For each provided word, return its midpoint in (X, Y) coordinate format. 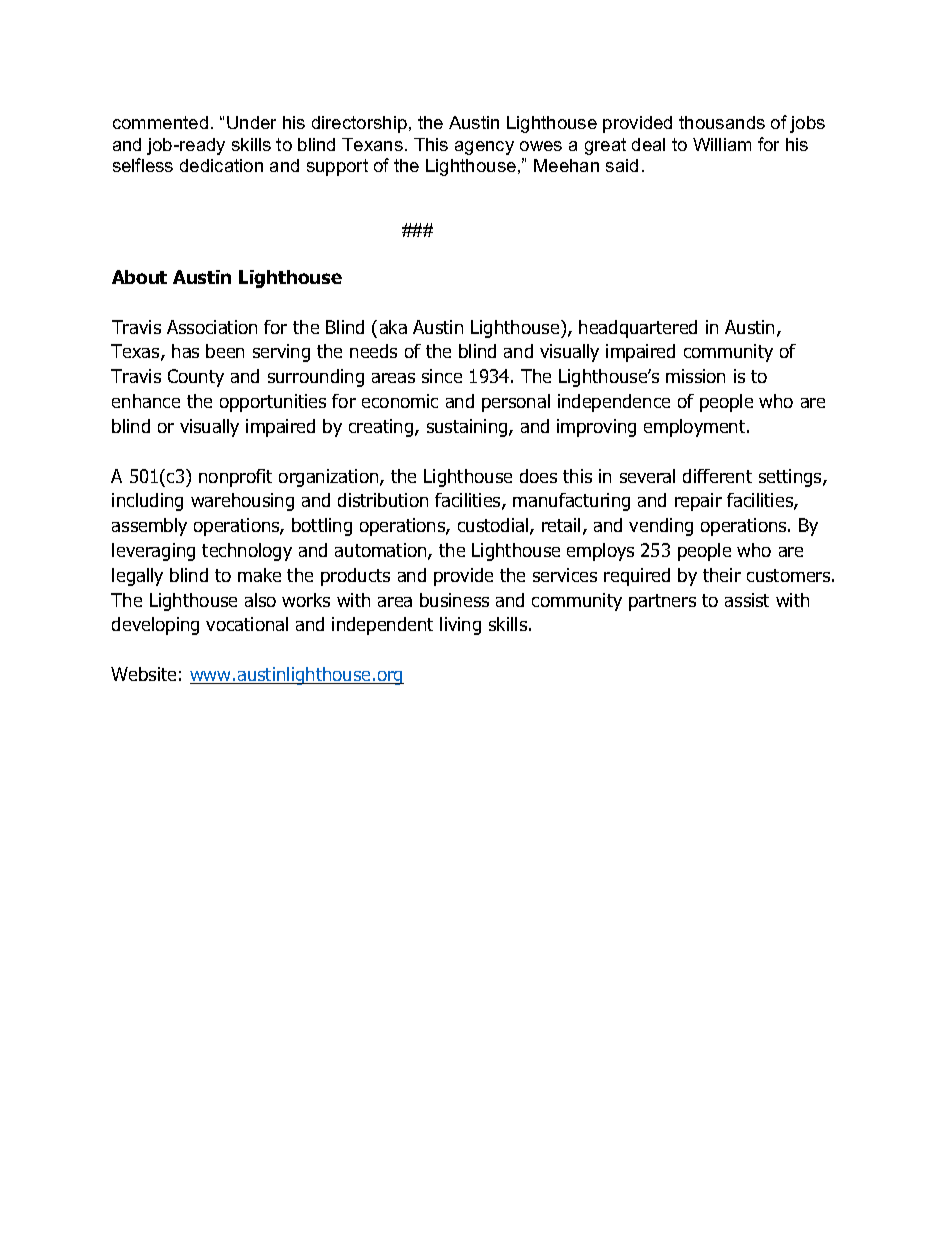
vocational (247, 624)
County (196, 378)
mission (695, 376)
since (442, 376)
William (722, 144)
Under (251, 122)
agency (484, 148)
